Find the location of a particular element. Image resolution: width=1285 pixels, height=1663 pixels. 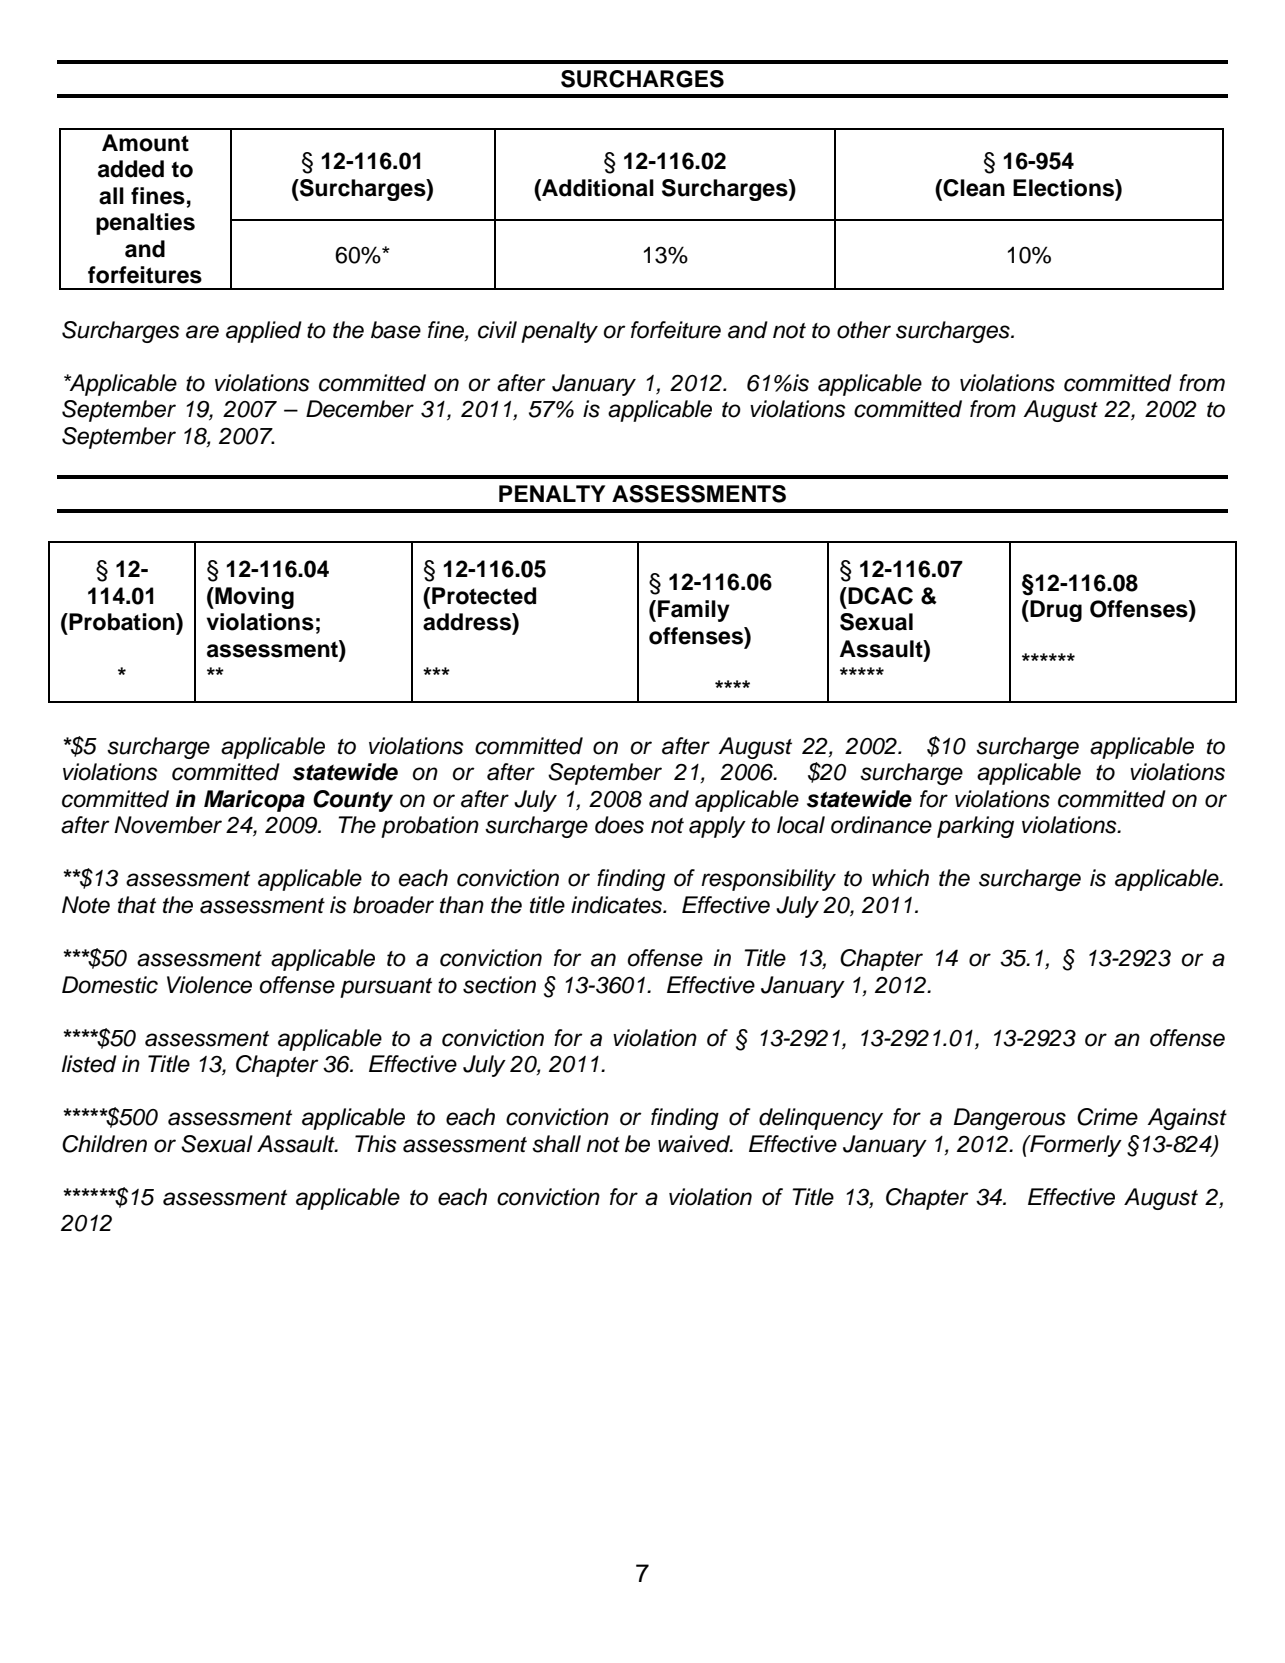

added is located at coordinates (131, 169).
